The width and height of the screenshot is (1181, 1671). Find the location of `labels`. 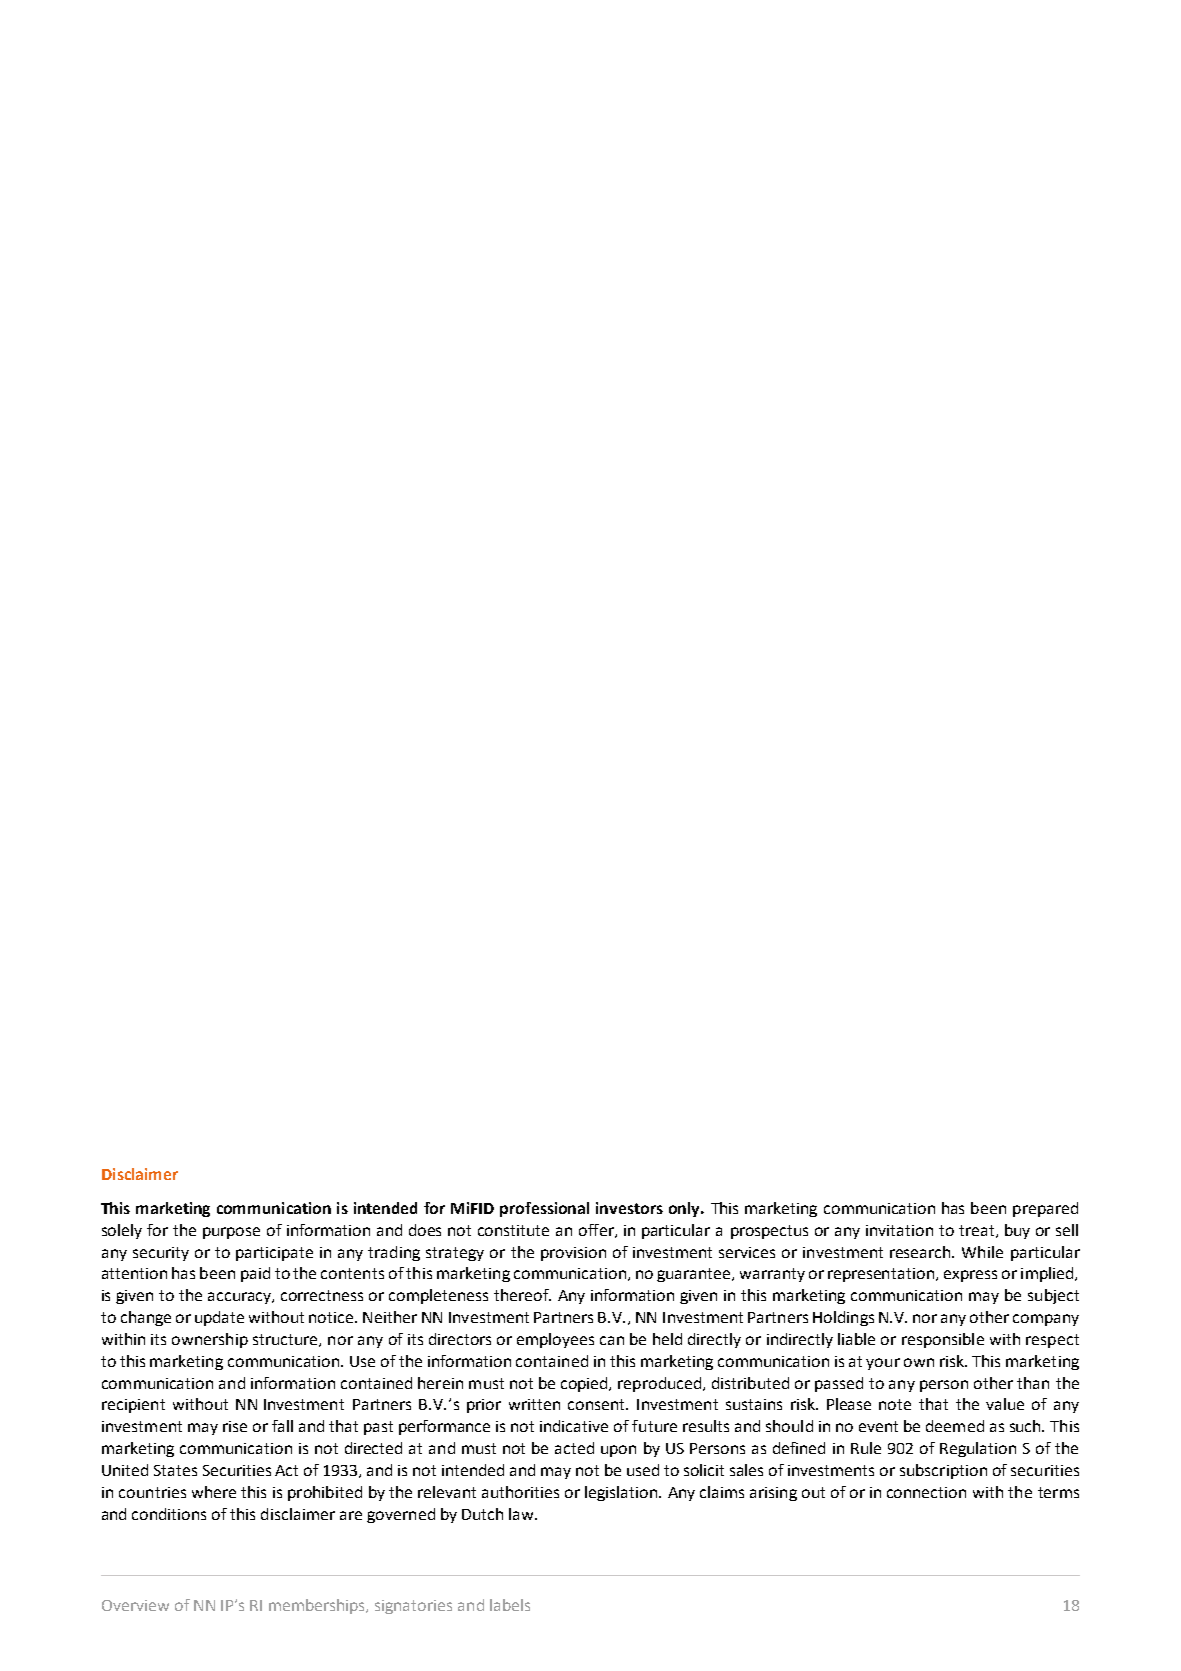

labels is located at coordinates (510, 1605).
